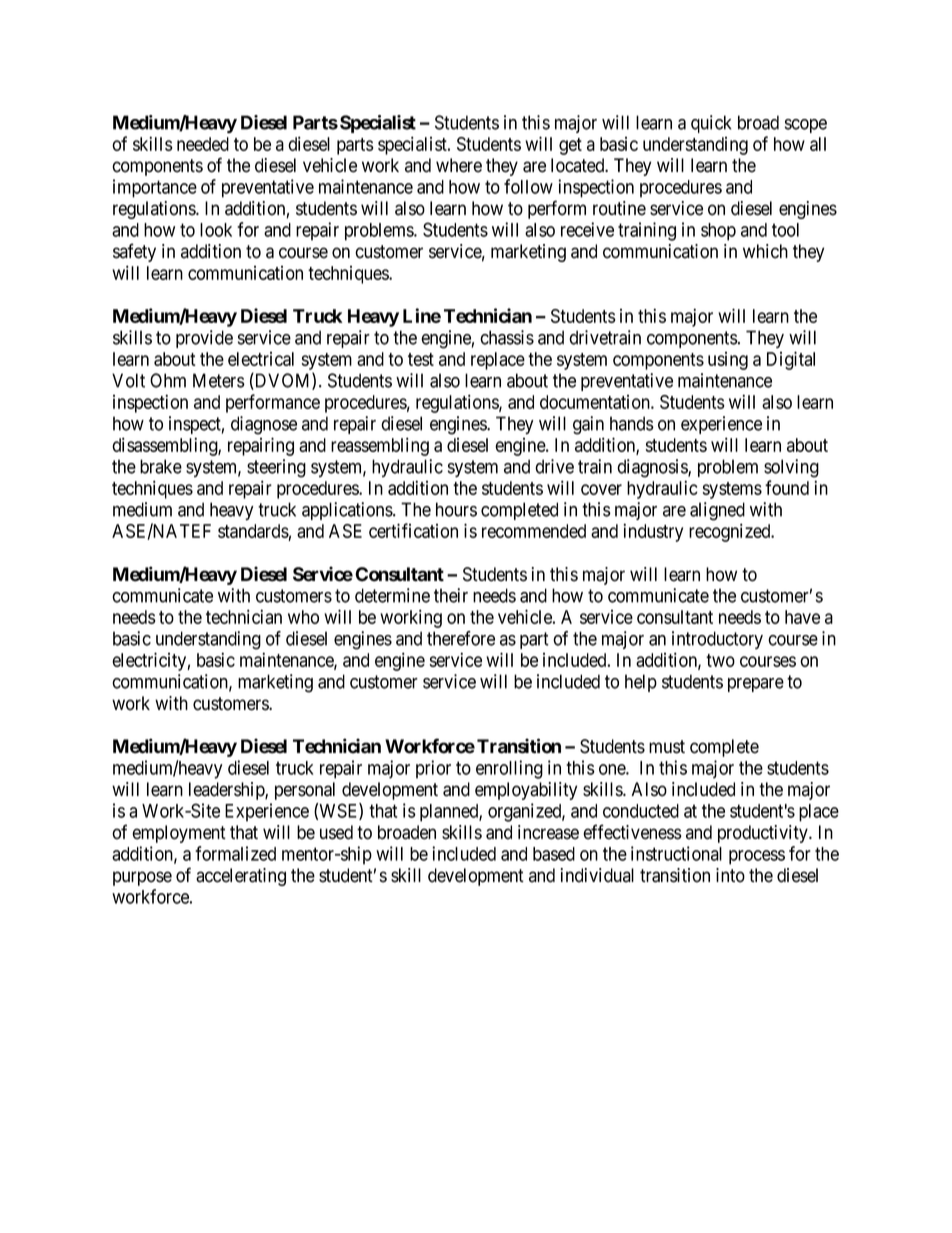  Describe the element at coordinates (456, 509) in the screenshot. I see `hours` at that location.
